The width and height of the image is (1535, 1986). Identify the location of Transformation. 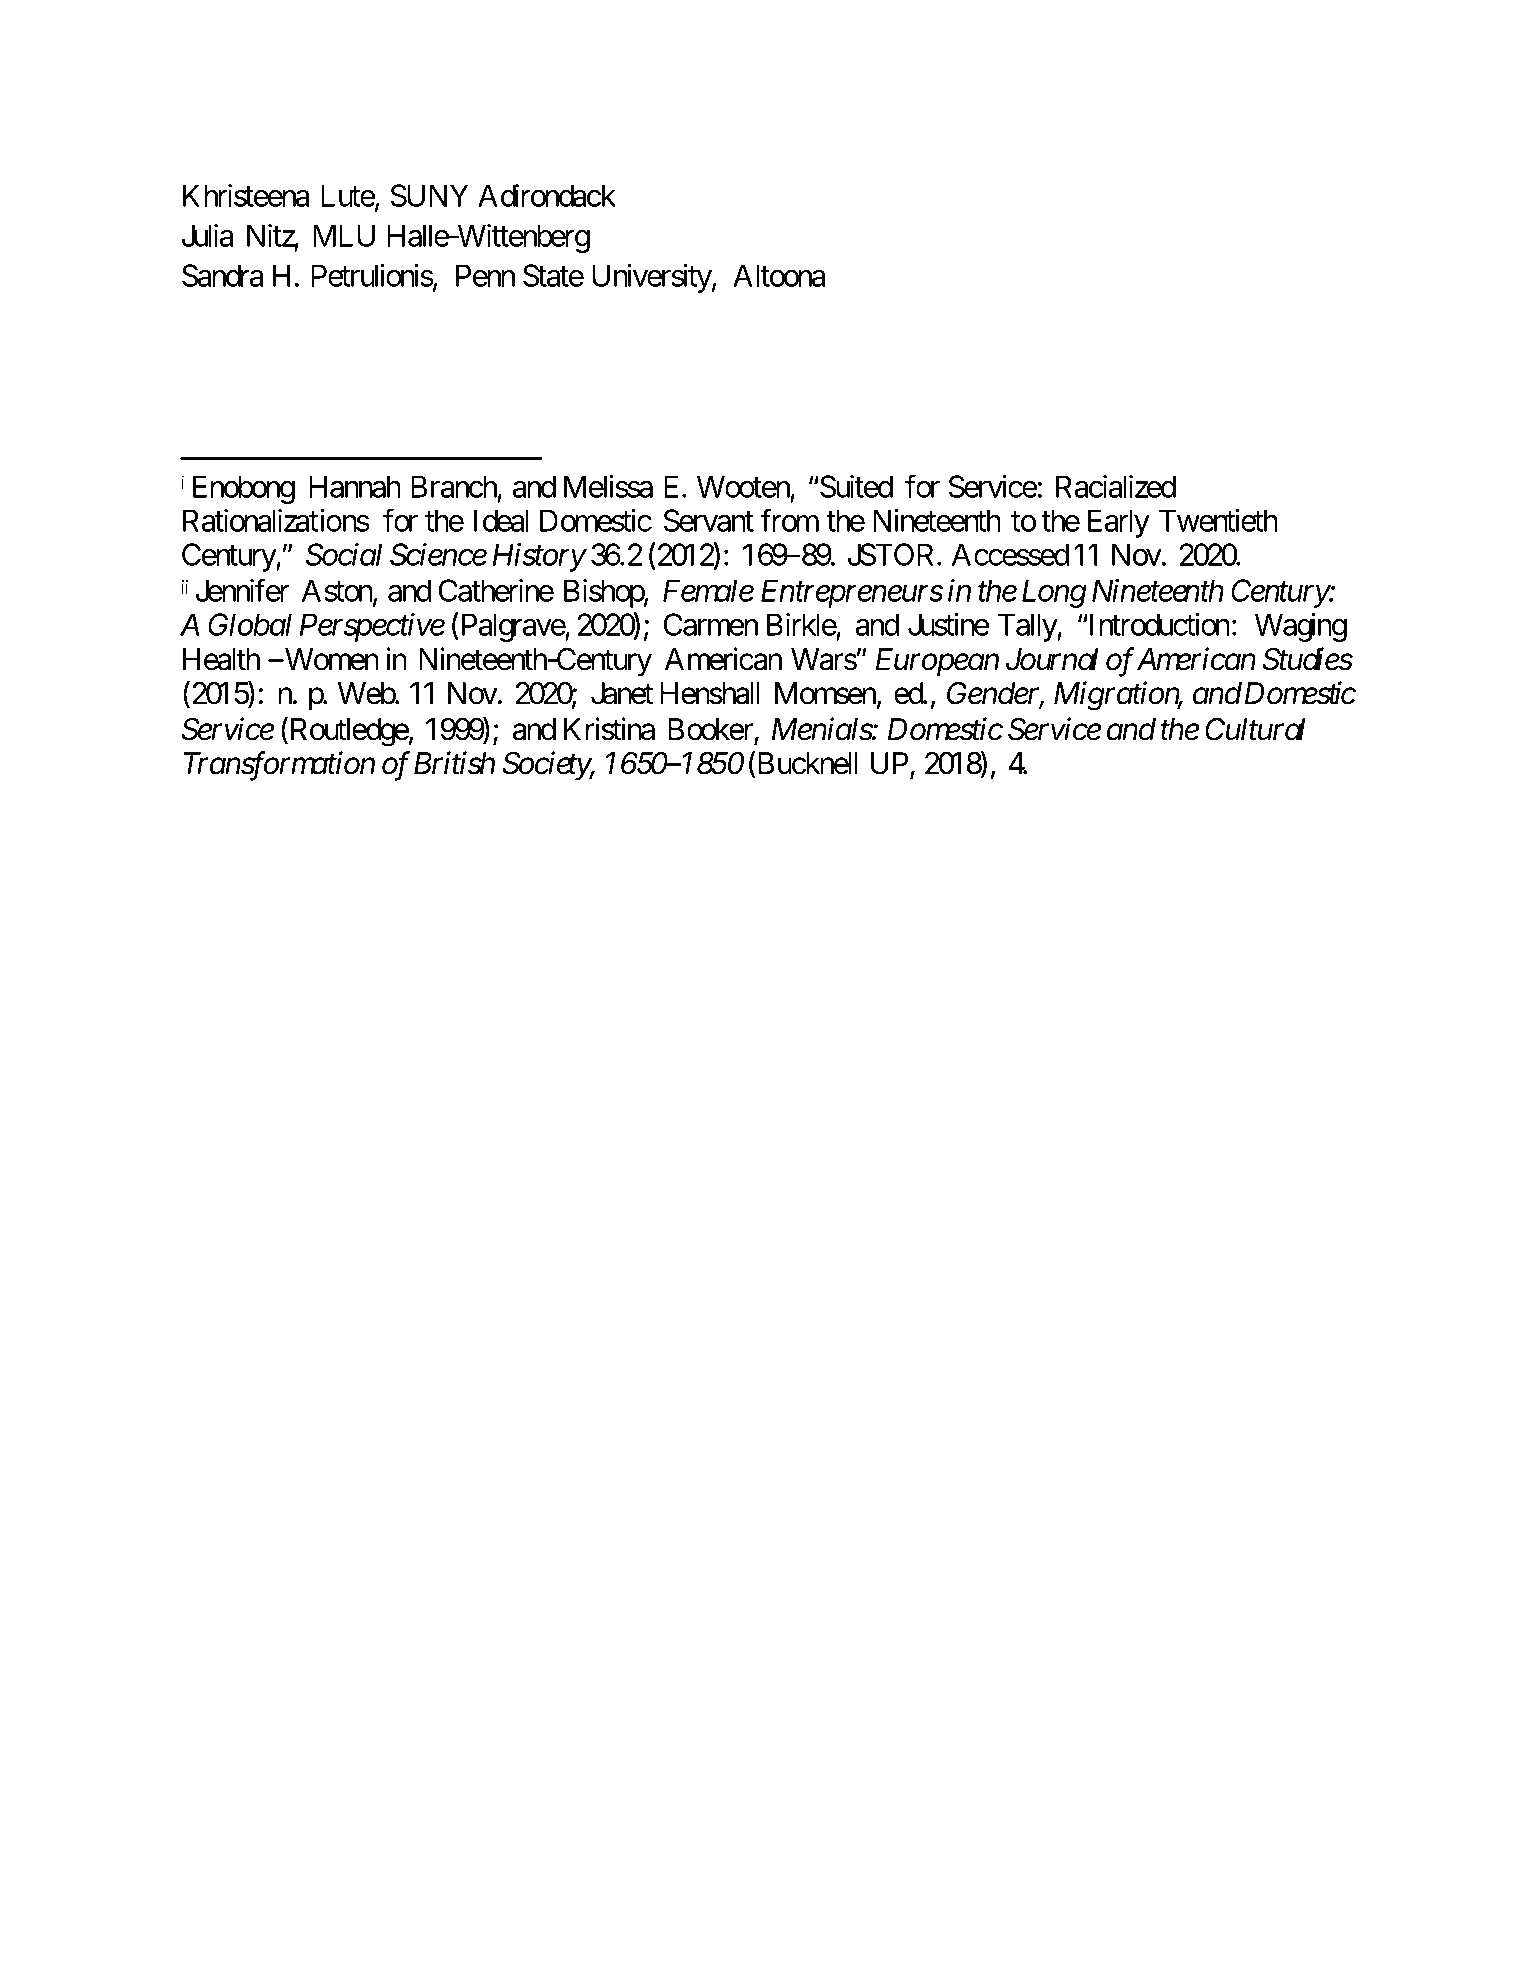
(279, 766).
